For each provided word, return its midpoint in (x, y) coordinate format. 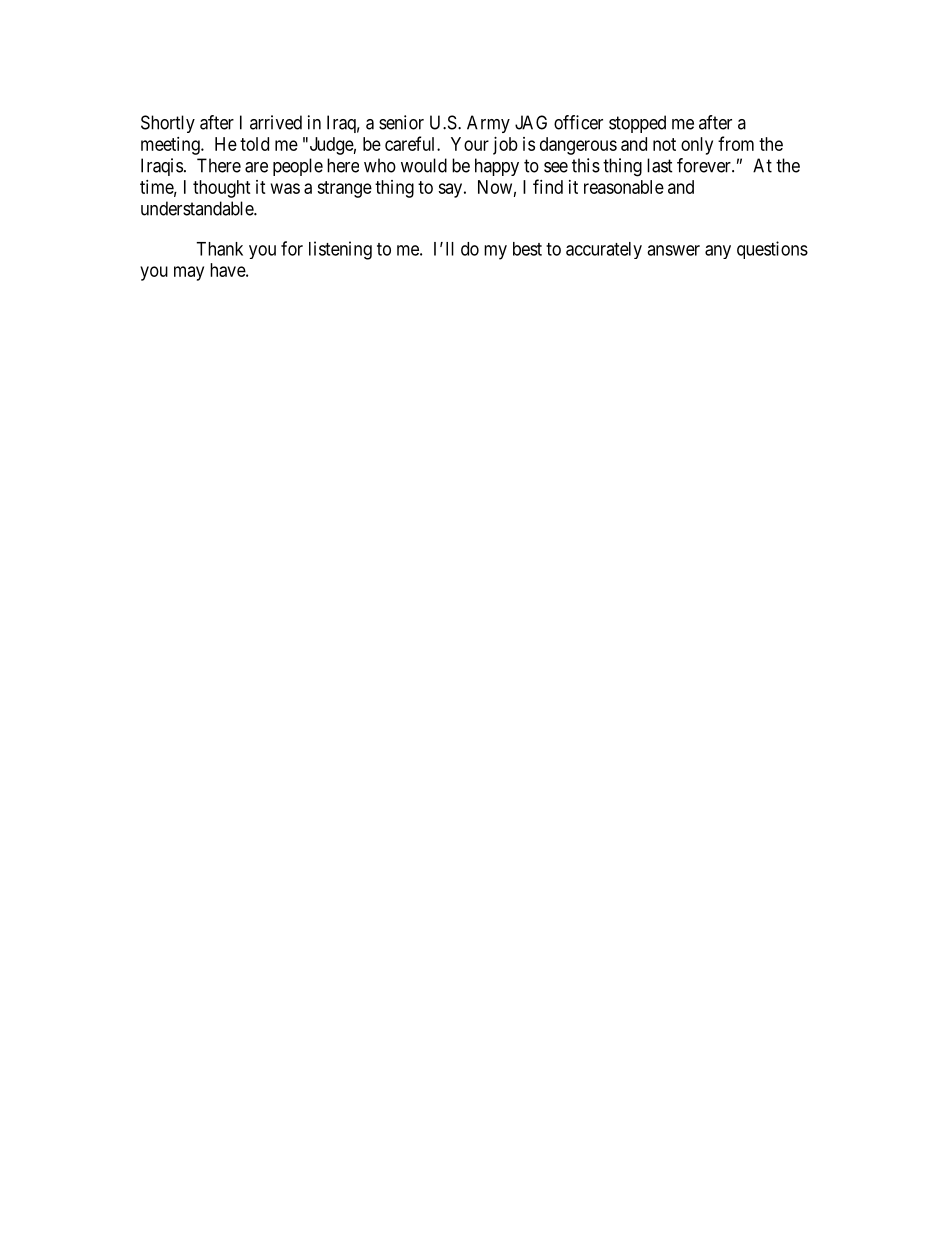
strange (344, 189)
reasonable (624, 187)
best (527, 249)
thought (222, 189)
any (718, 252)
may (189, 273)
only (697, 146)
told (254, 144)
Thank (219, 249)
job (505, 146)
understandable (198, 208)
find (548, 186)
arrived (276, 122)
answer (673, 250)
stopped (637, 124)
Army (488, 124)
